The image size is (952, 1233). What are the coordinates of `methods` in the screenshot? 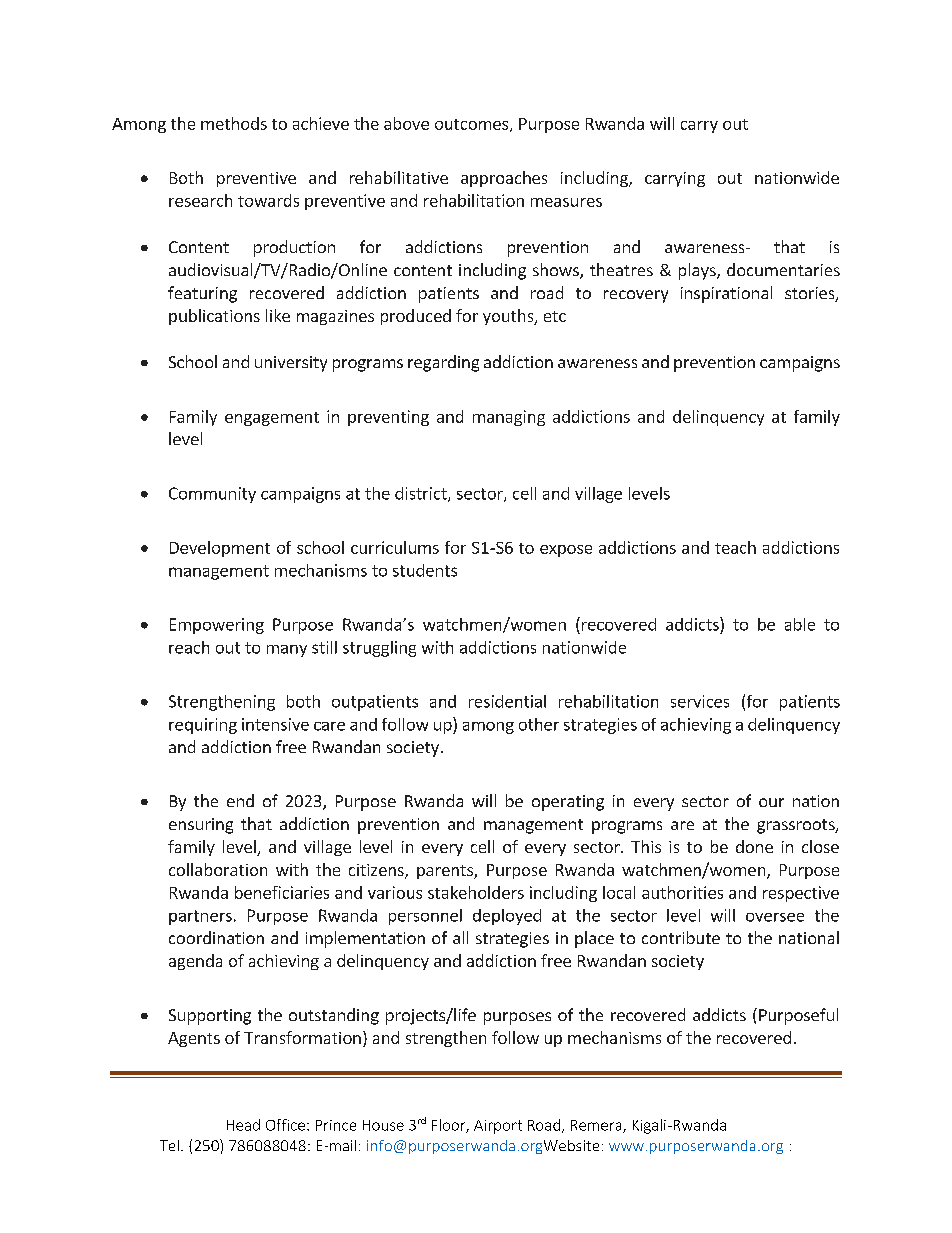 It's located at (234, 123).
